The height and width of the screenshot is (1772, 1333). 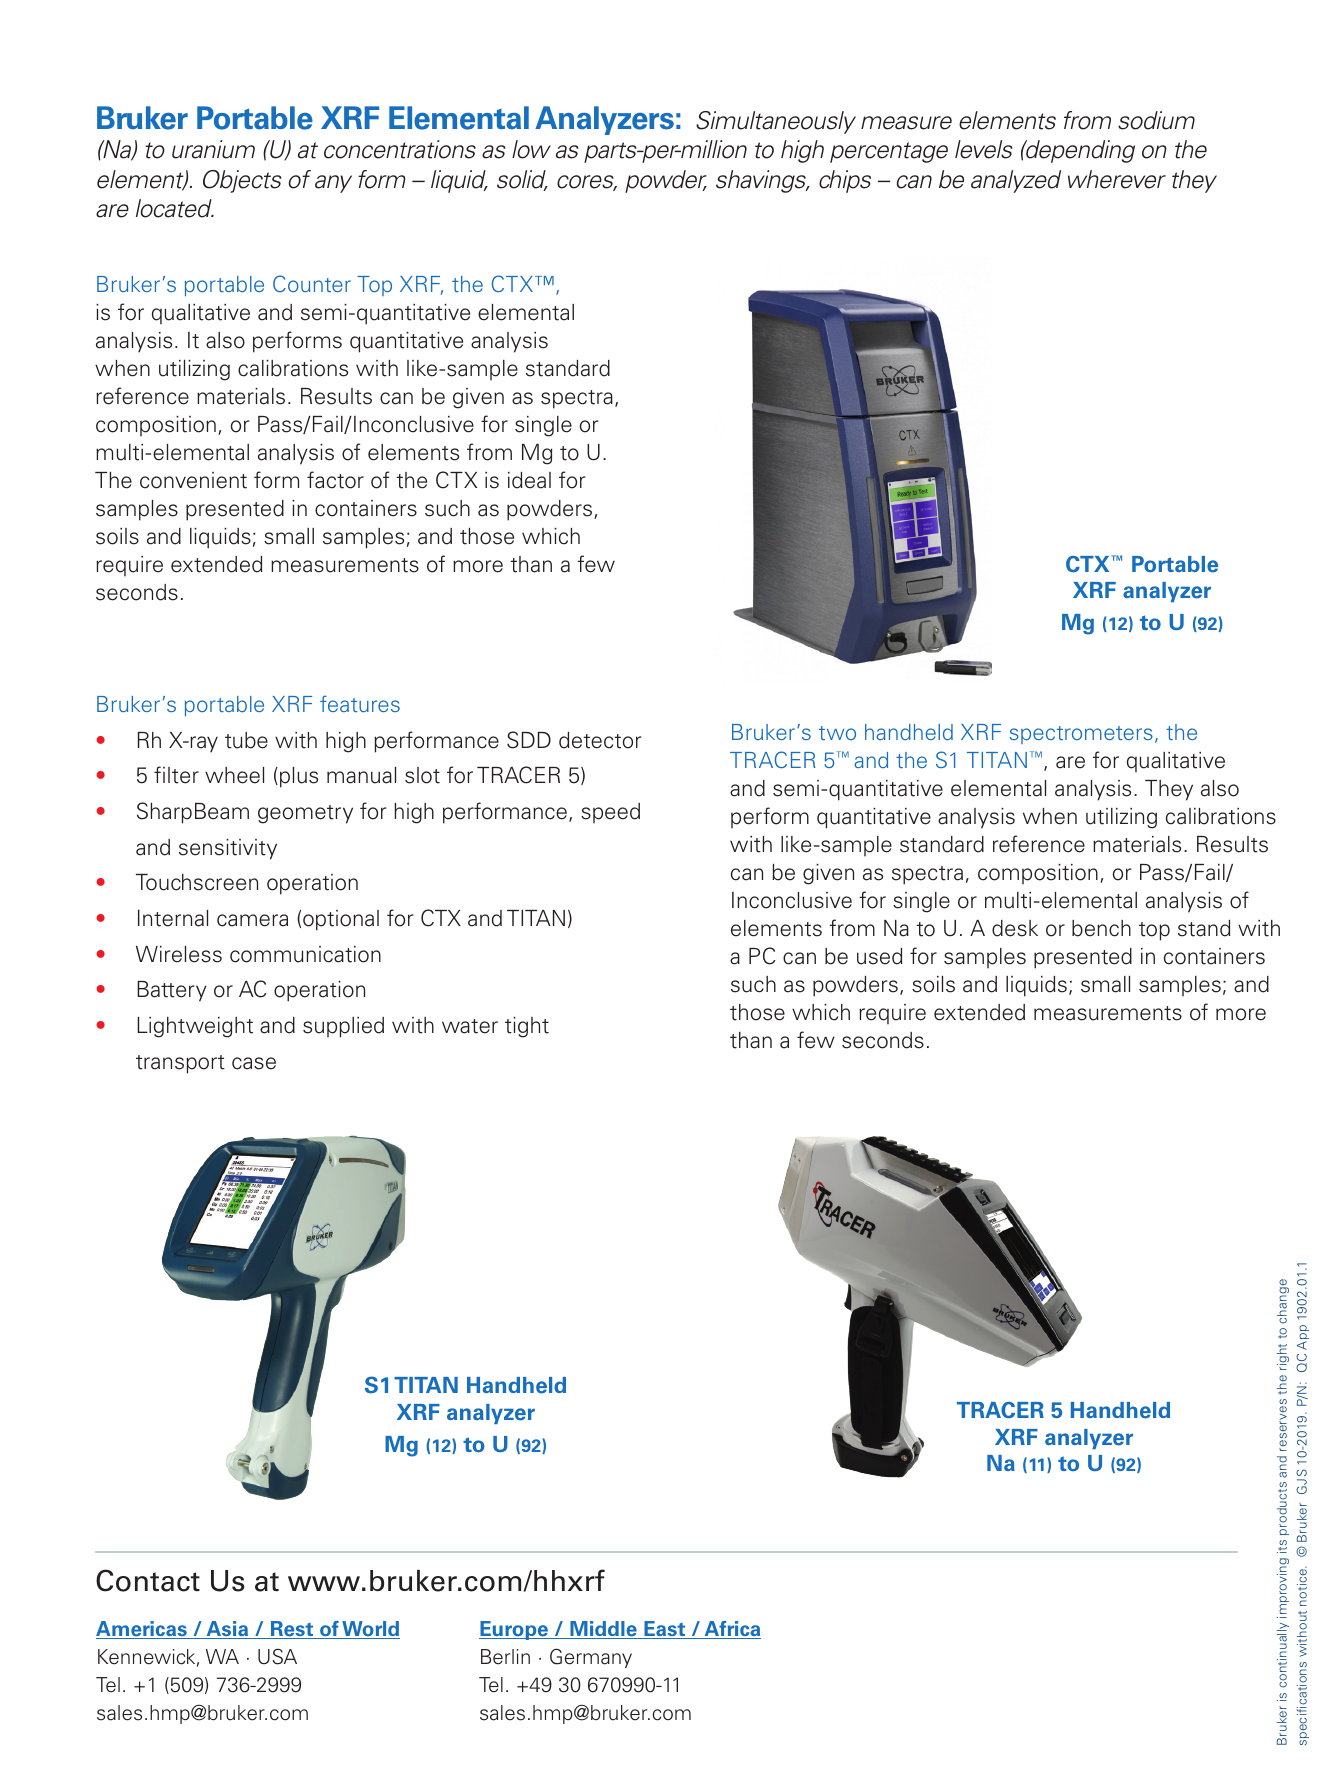 I want to click on Africa, so click(x=731, y=1630).
